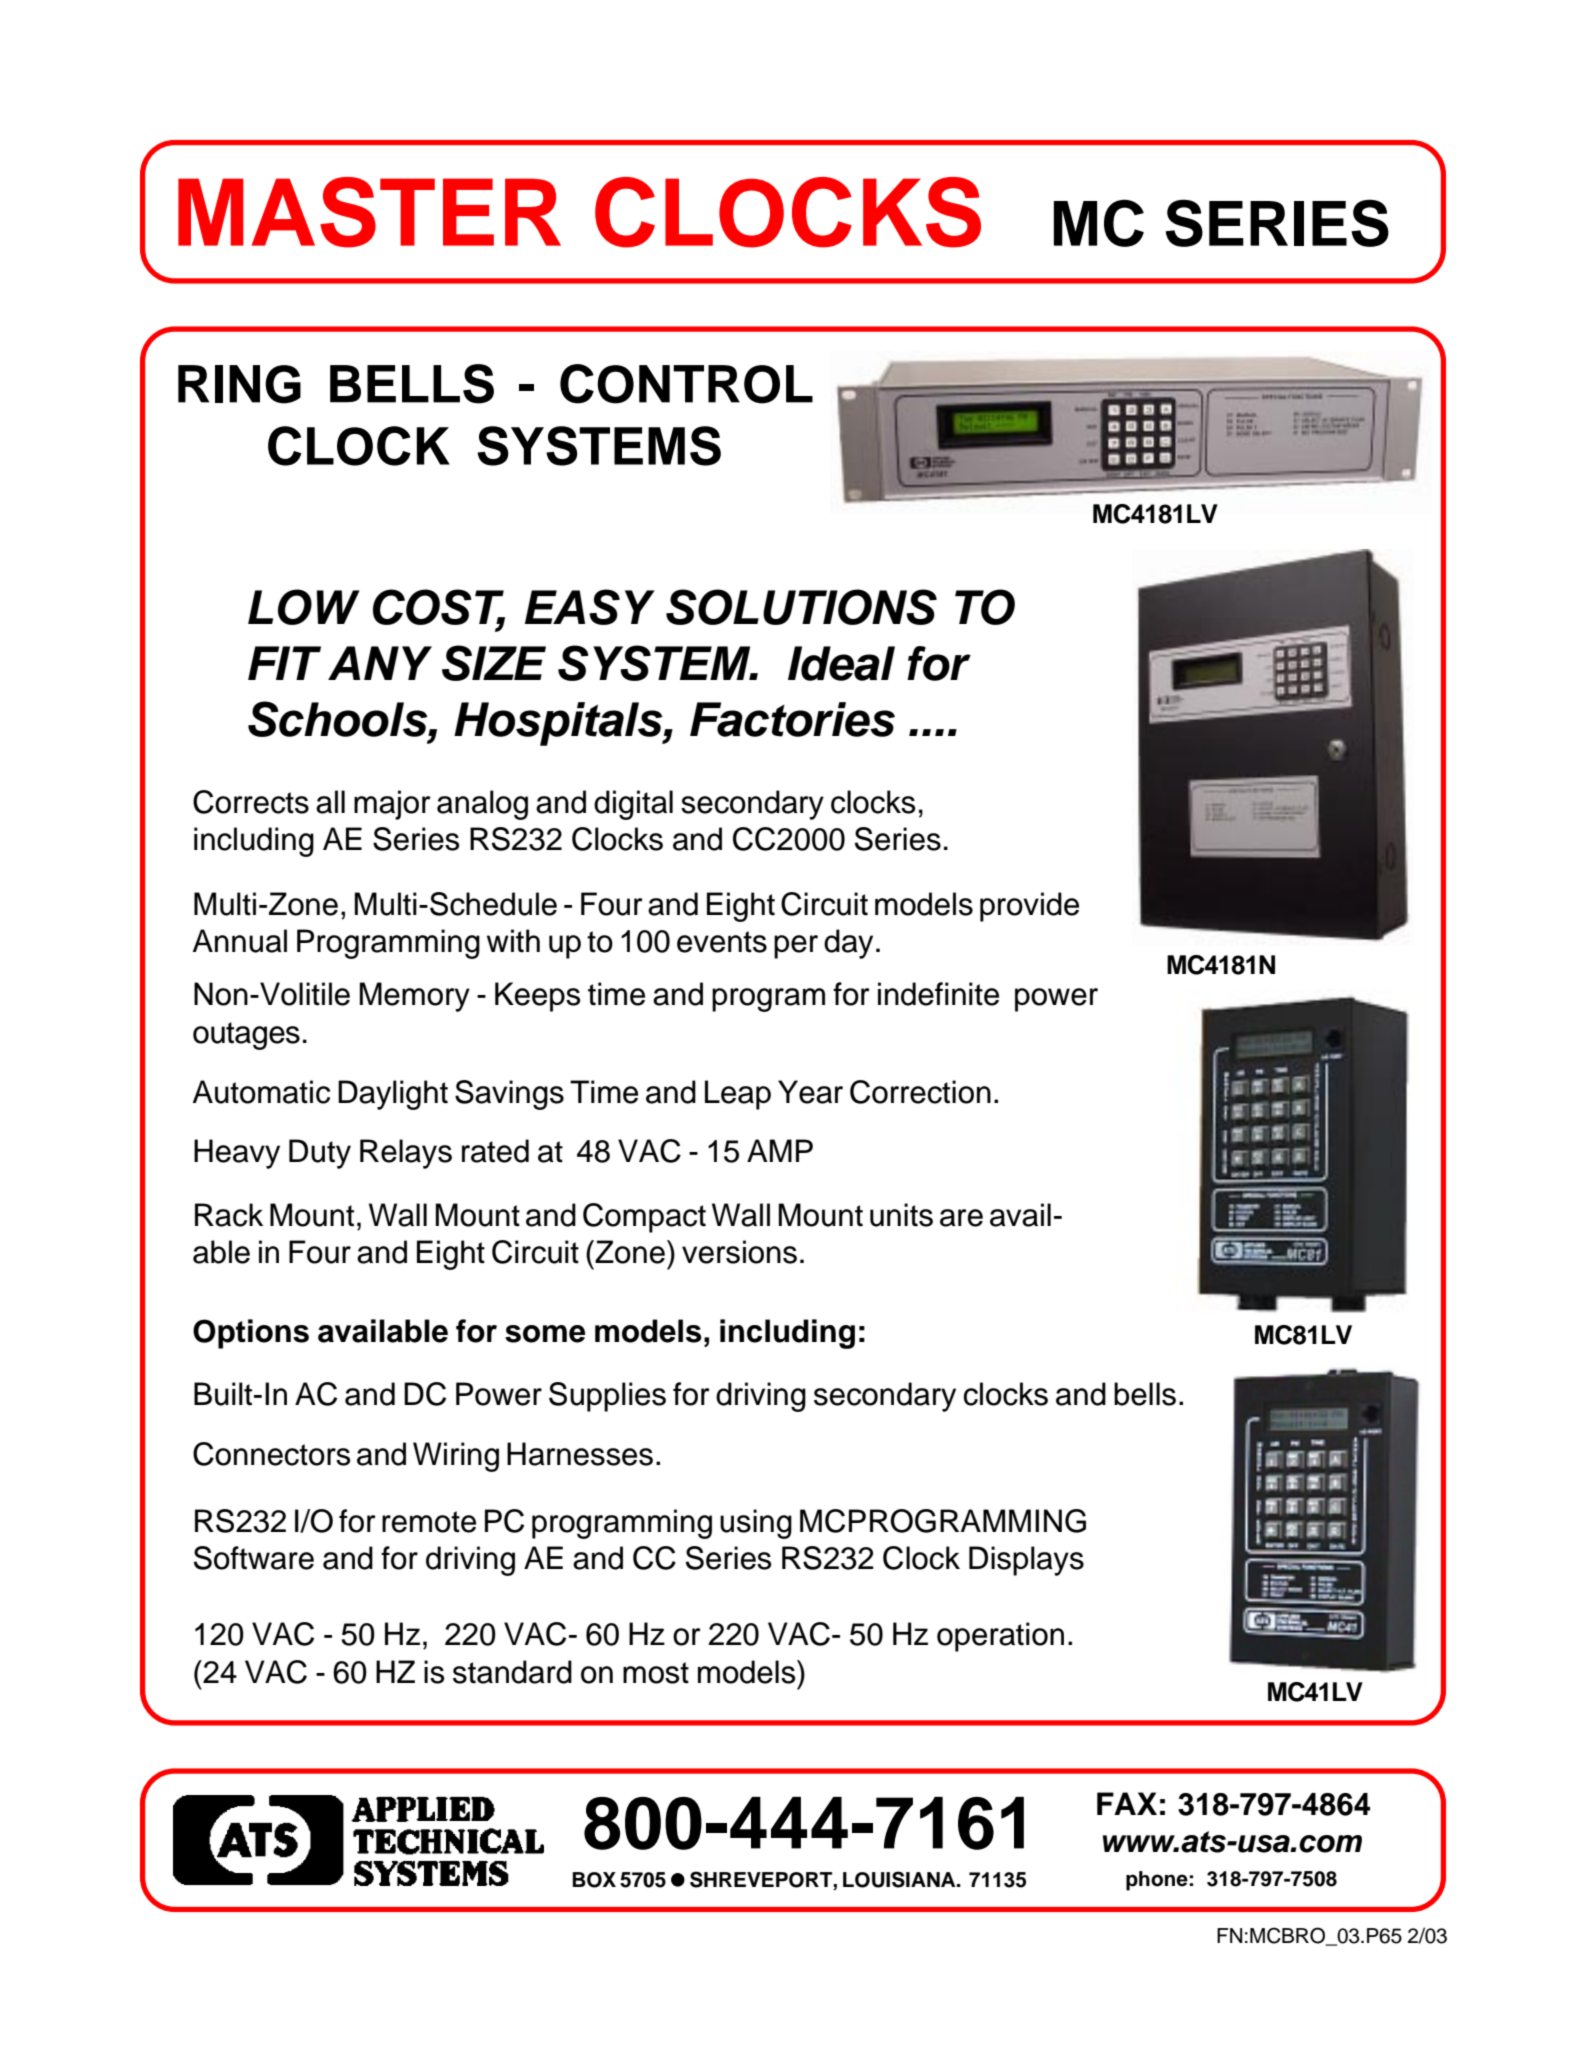 This screenshot has height=2052, width=1586. Describe the element at coordinates (1127, 1803) in the screenshot. I see `FAX` at that location.
